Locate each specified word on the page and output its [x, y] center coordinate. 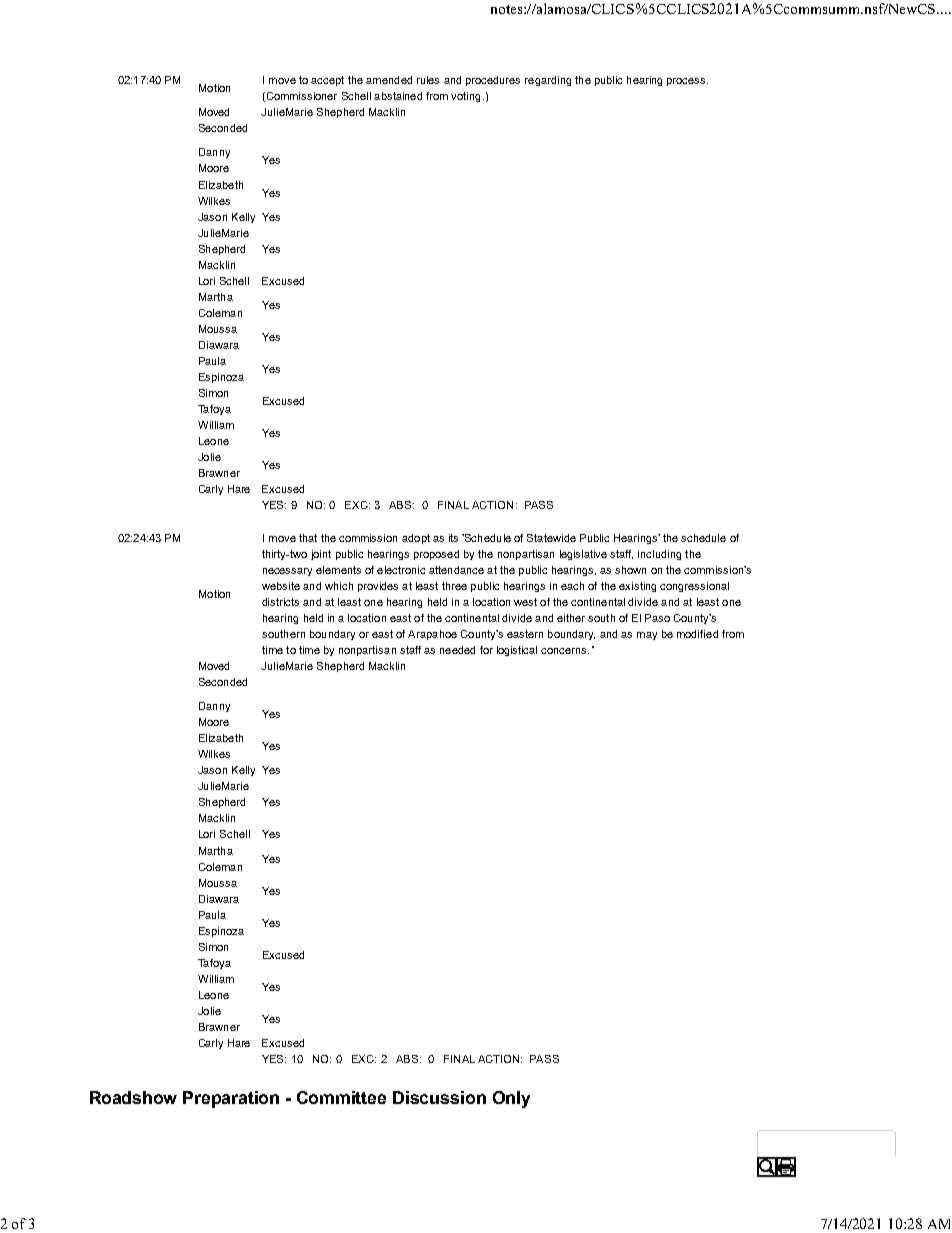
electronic [401, 570]
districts [280, 602]
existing [637, 587]
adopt [416, 539]
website [281, 586]
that [308, 538]
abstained [398, 96]
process [687, 82]
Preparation [231, 1099]
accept [327, 81]
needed [457, 650]
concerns [565, 651]
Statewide [551, 538]
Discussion [439, 1097]
